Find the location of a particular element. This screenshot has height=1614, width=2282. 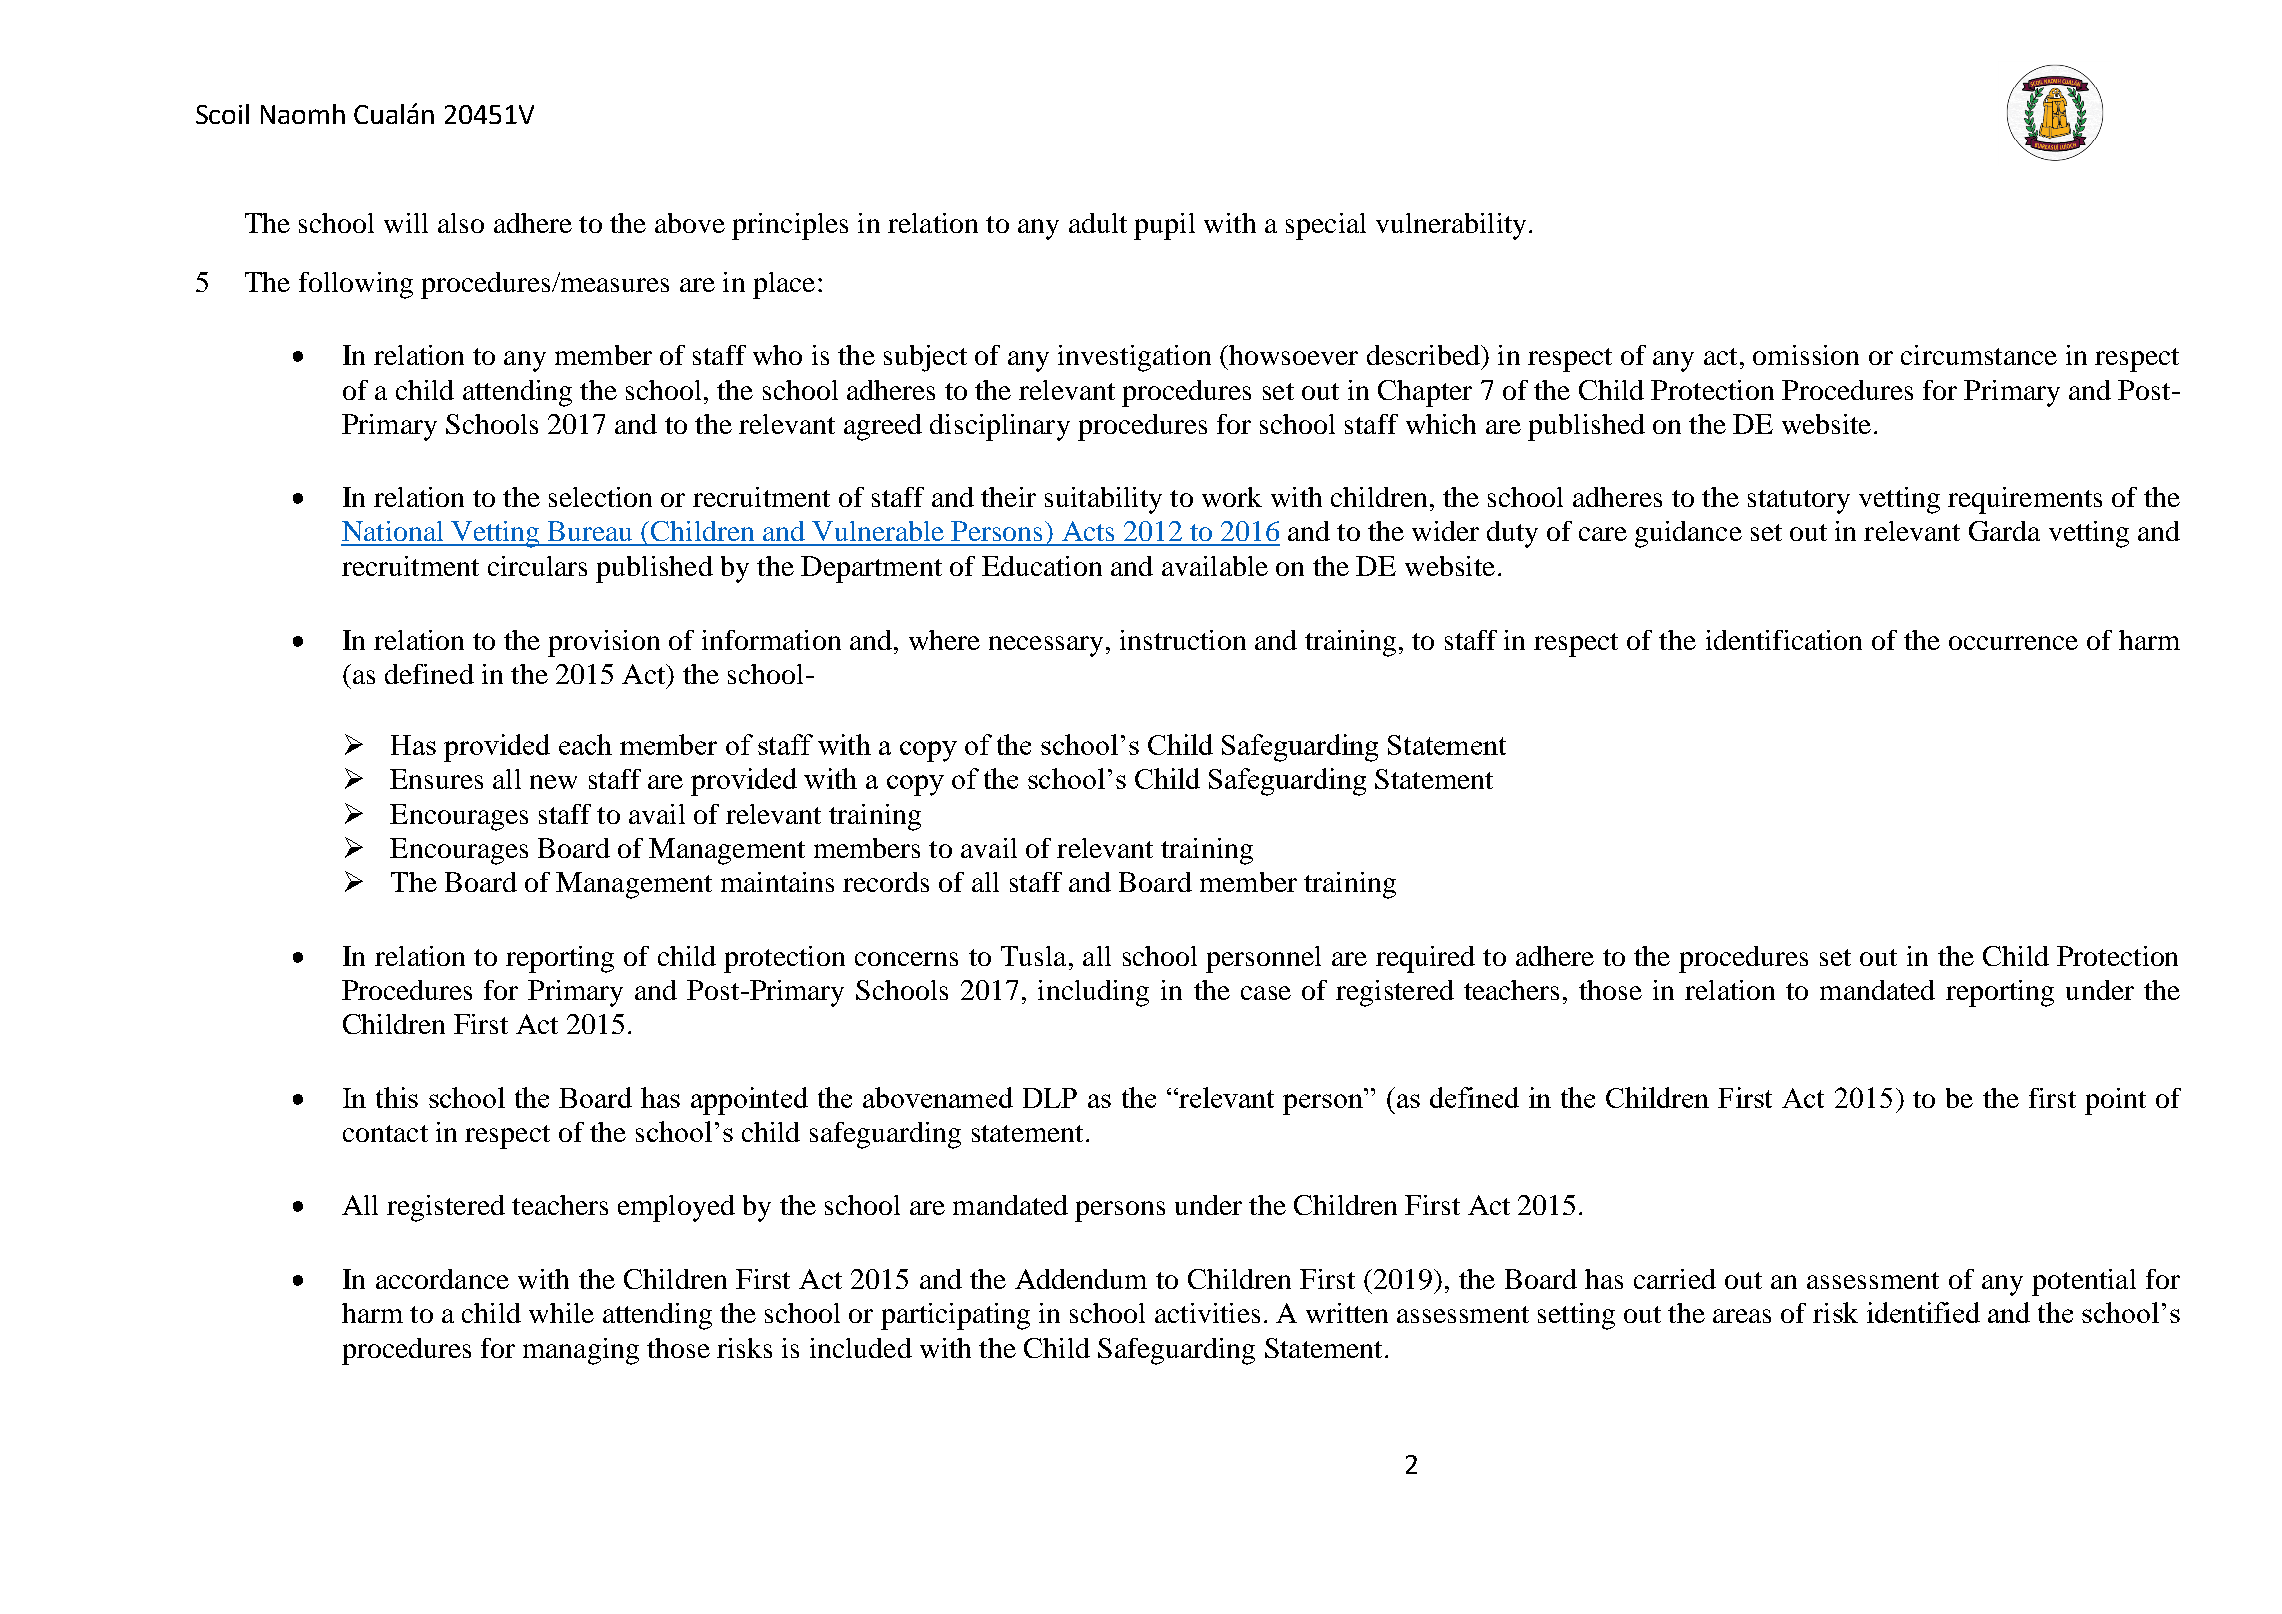

activities is located at coordinates (1207, 1313).
